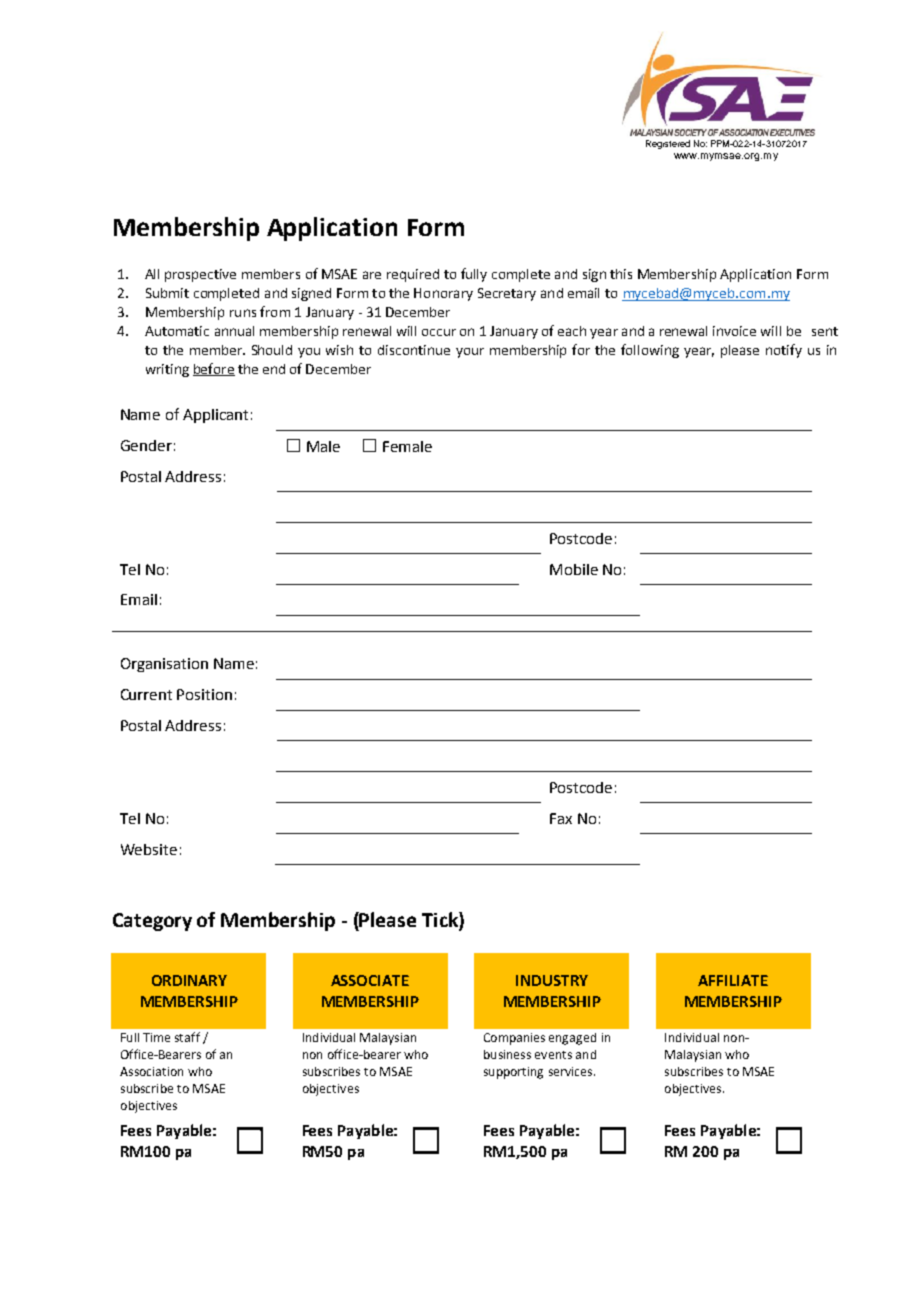  I want to click on Gender, so click(146, 445).
